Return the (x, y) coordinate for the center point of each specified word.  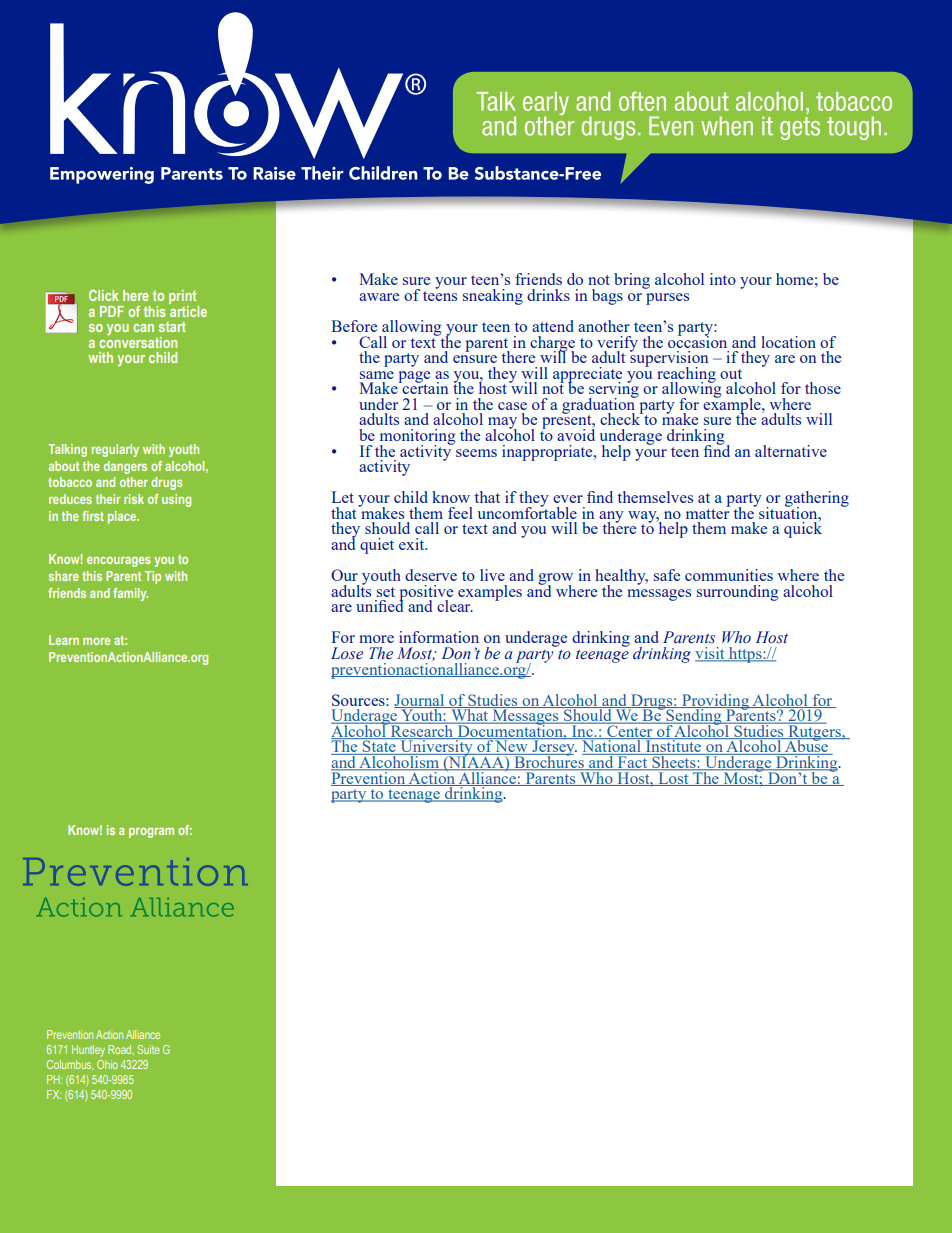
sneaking (493, 297)
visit (711, 654)
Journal (420, 701)
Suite (148, 1049)
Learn (64, 640)
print (184, 298)
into (723, 279)
